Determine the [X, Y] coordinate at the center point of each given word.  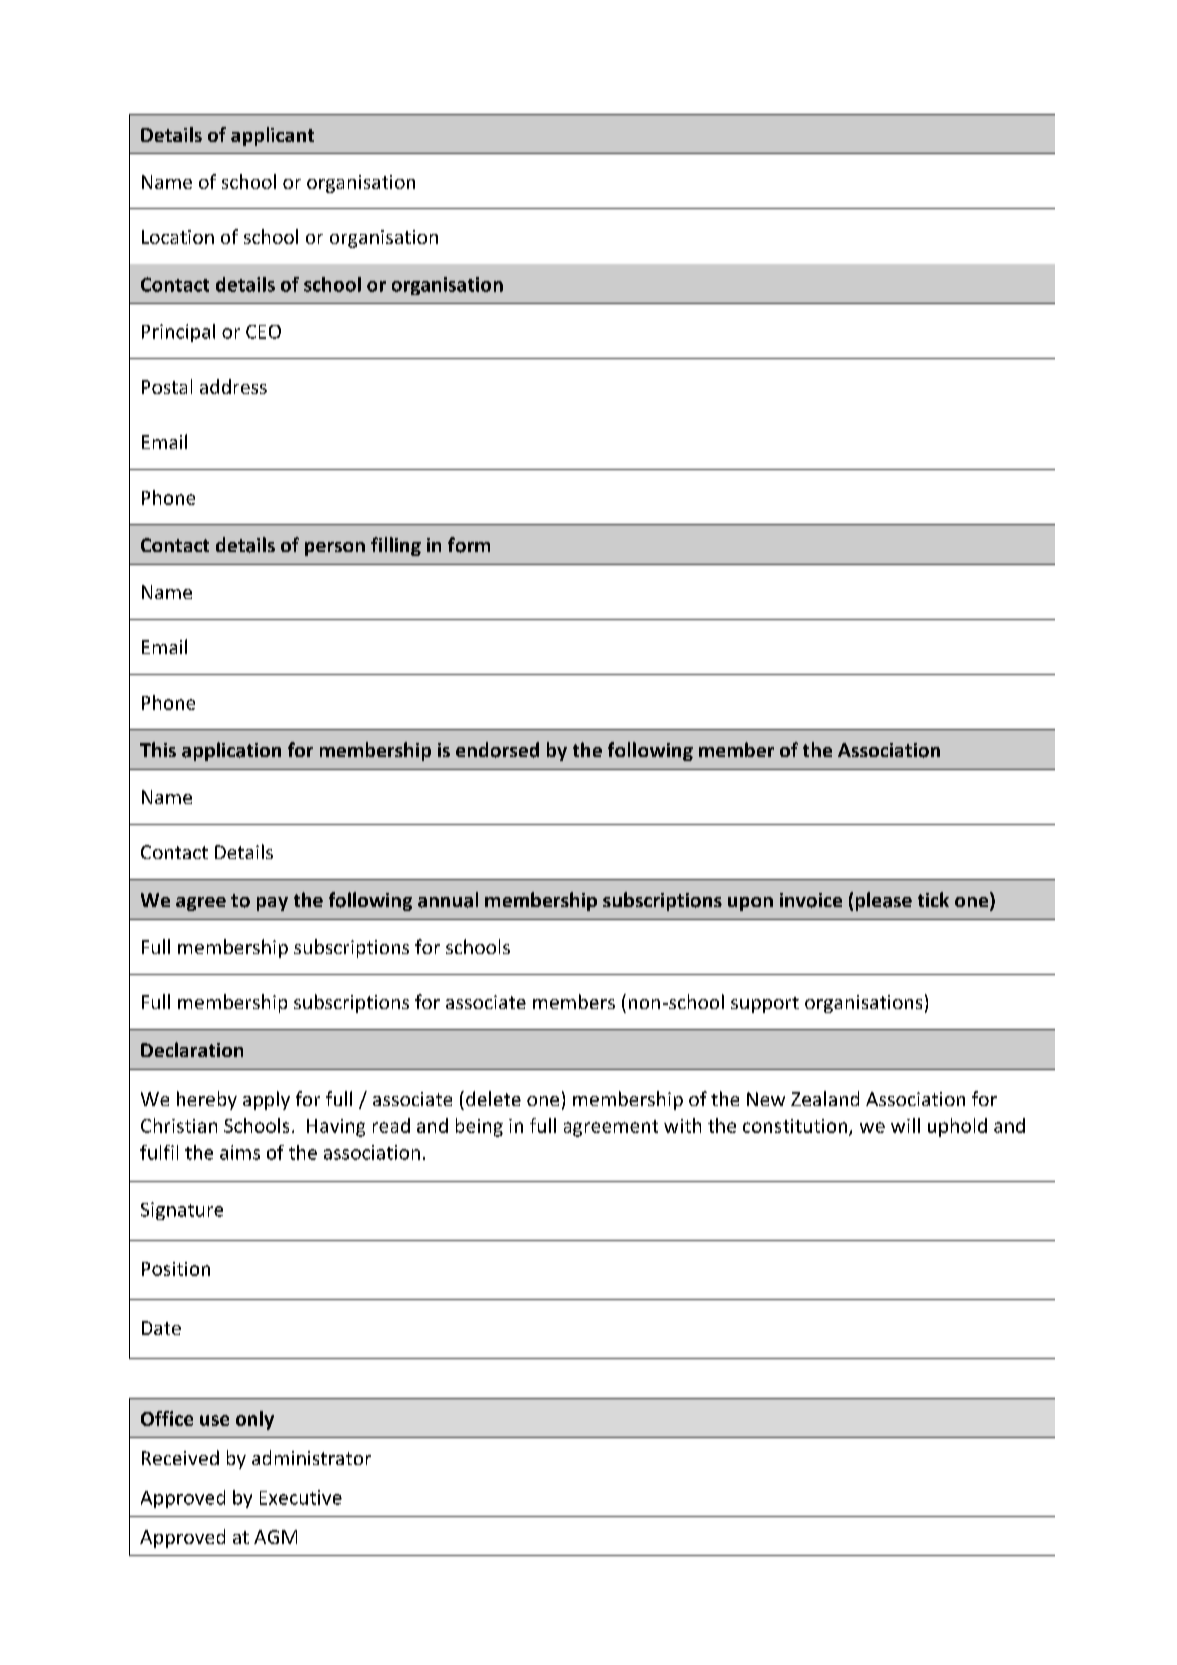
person [335, 549]
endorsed [497, 750]
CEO [263, 332]
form [469, 545]
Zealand [825, 1098]
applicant [272, 136]
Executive [301, 1497]
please [884, 901]
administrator [311, 1457]
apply [266, 1100]
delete [493, 1098]
